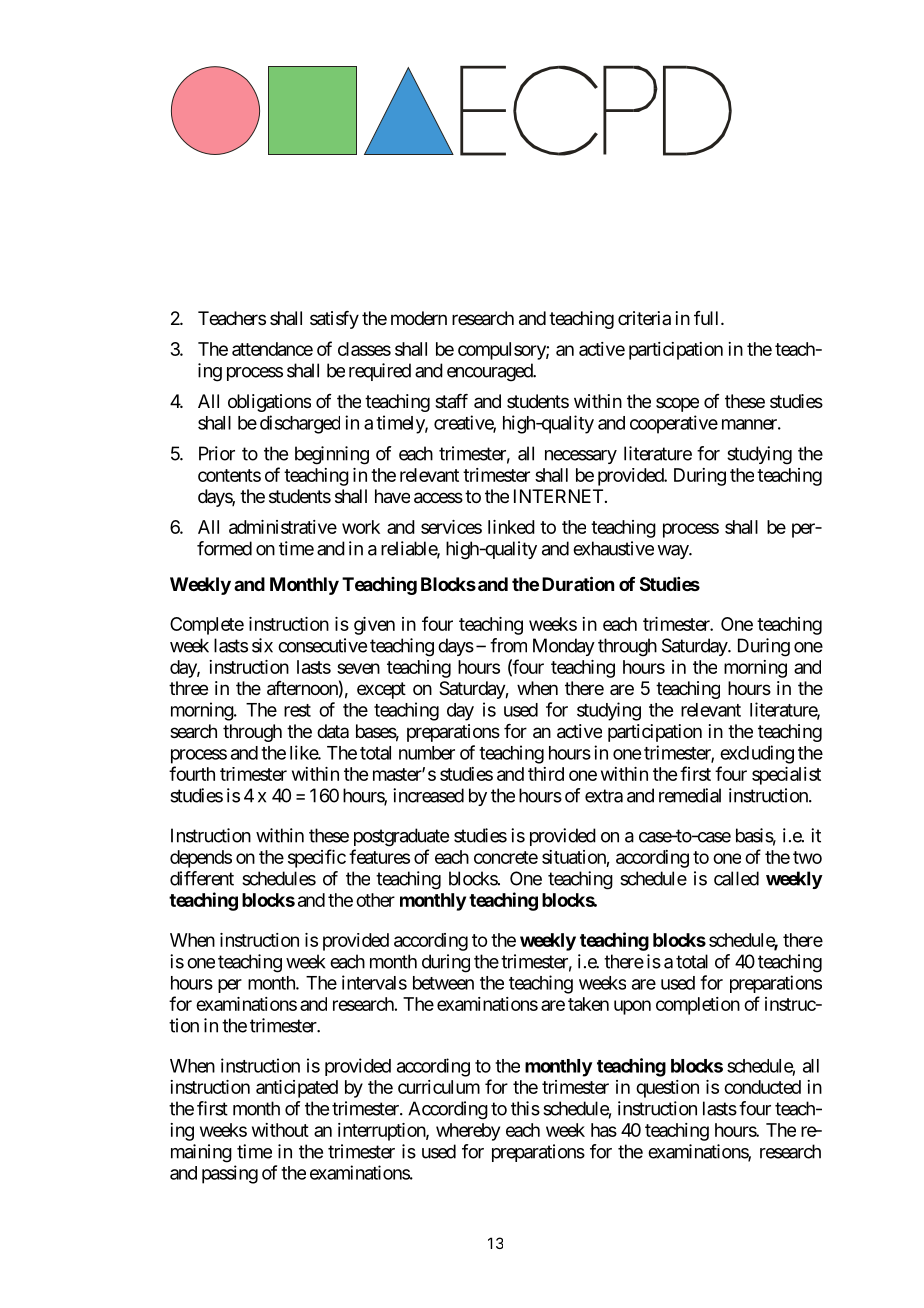  I want to click on satisfy, so click(334, 320).
